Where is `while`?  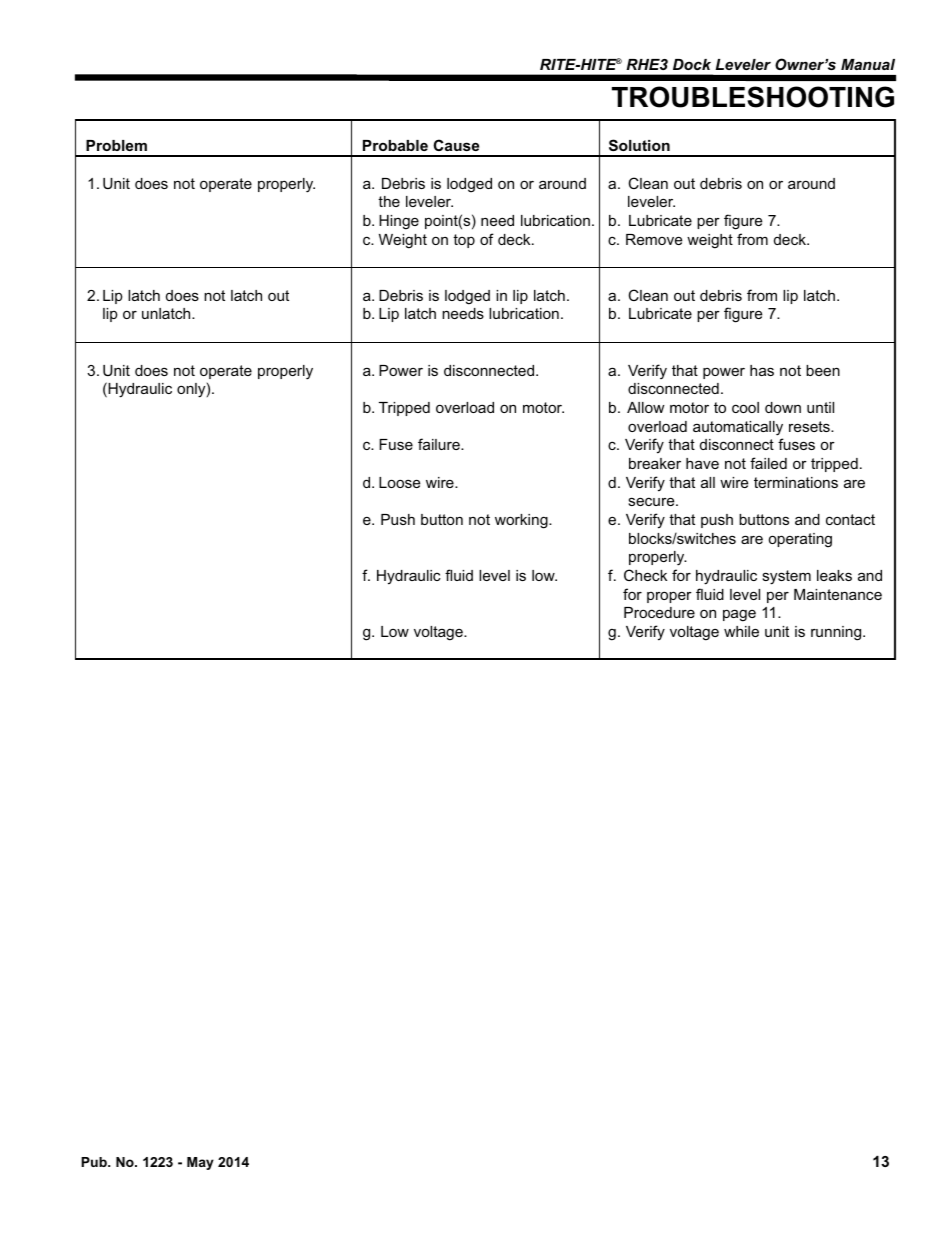
while is located at coordinates (741, 631).
